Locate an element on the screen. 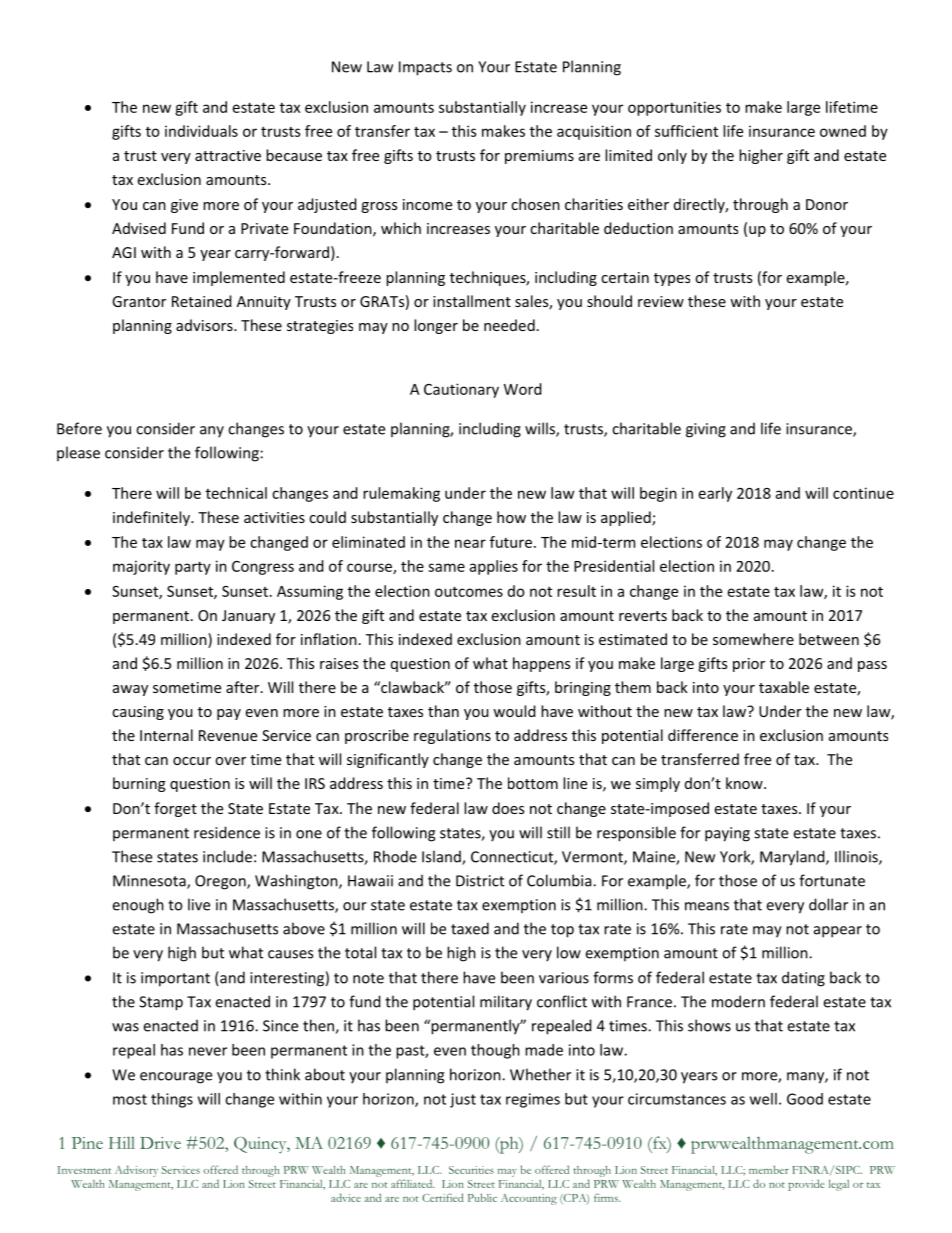  individuals is located at coordinates (201, 131).
